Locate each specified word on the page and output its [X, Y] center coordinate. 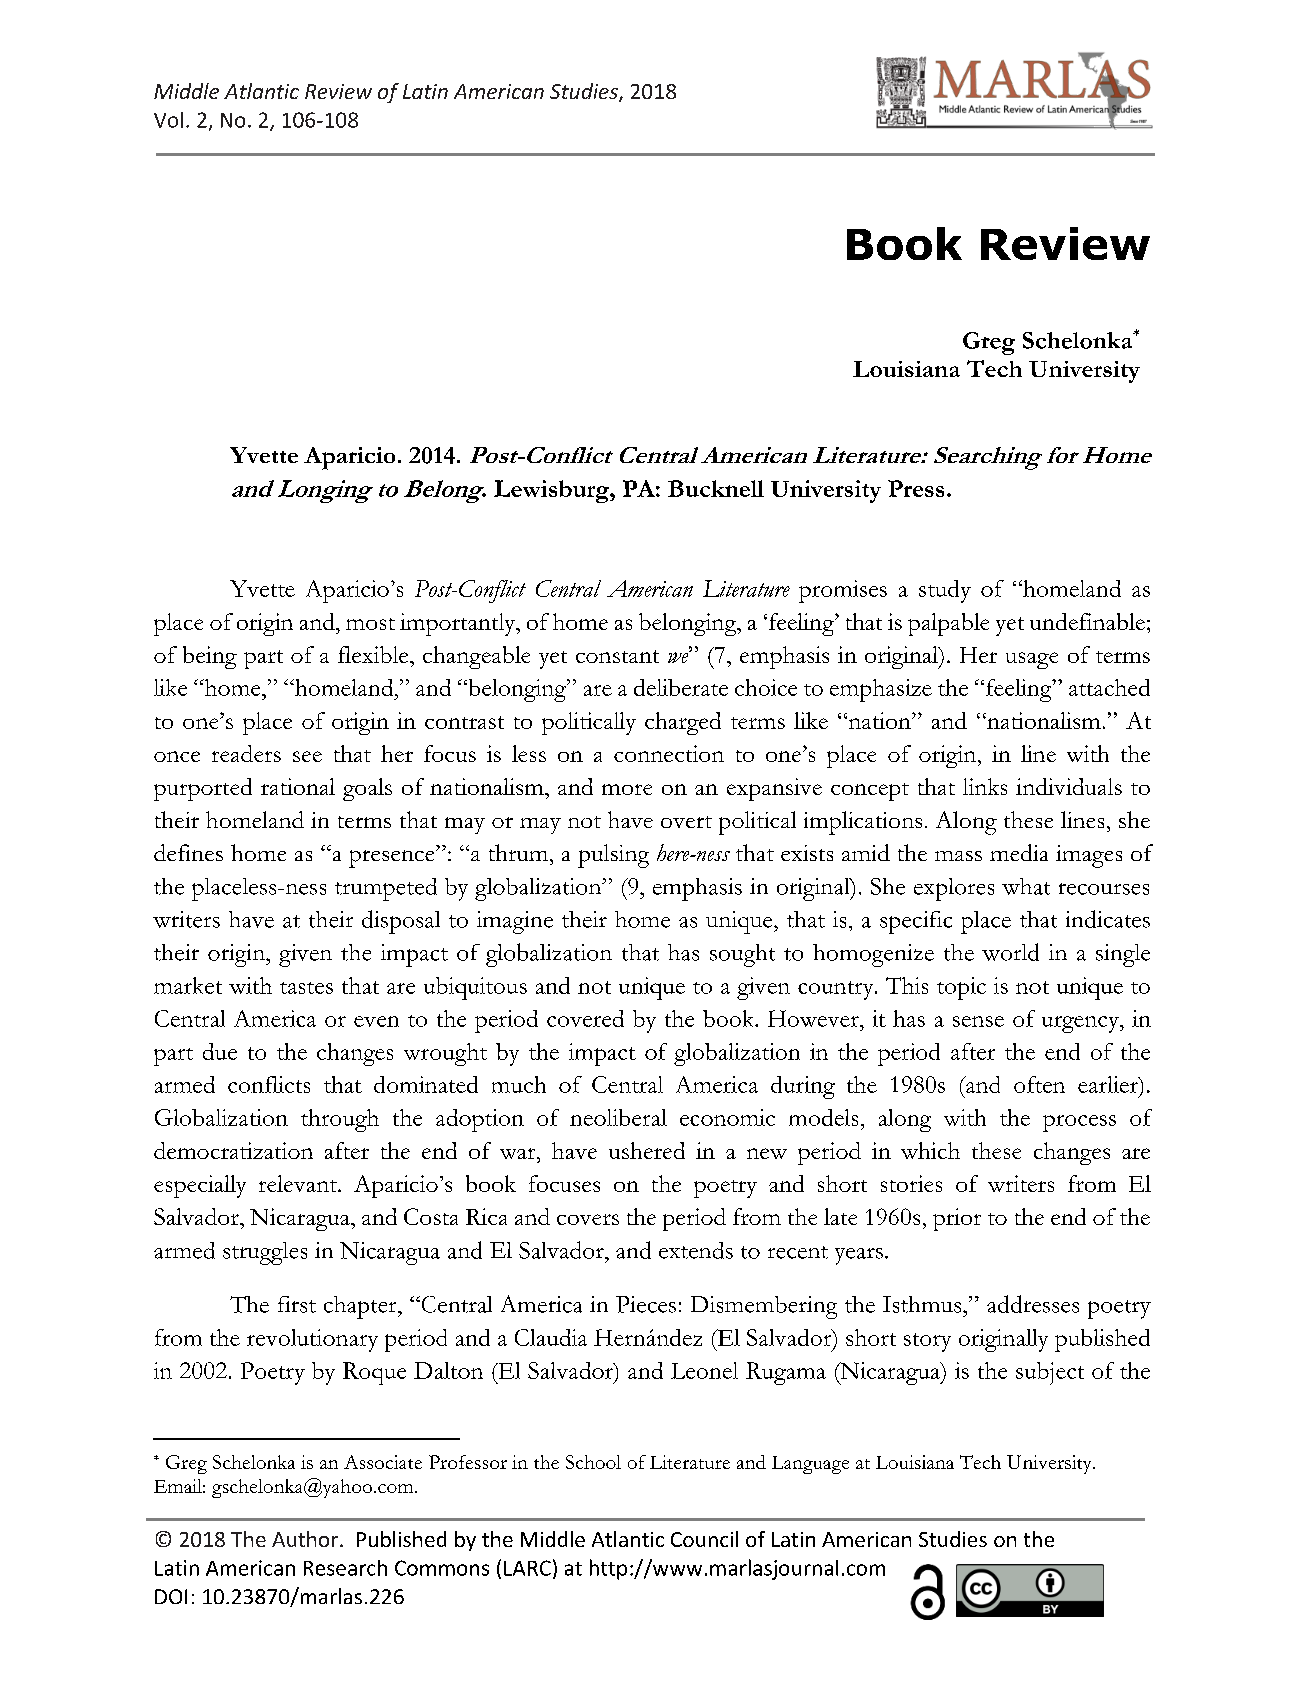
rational [298, 786]
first [297, 1304]
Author [306, 1539]
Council [704, 1539]
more [627, 789]
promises [843, 591]
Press [916, 488]
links [985, 786]
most [370, 624]
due [220, 1051]
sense [978, 1021]
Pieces [646, 1304]
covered [585, 1018]
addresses [1033, 1304]
